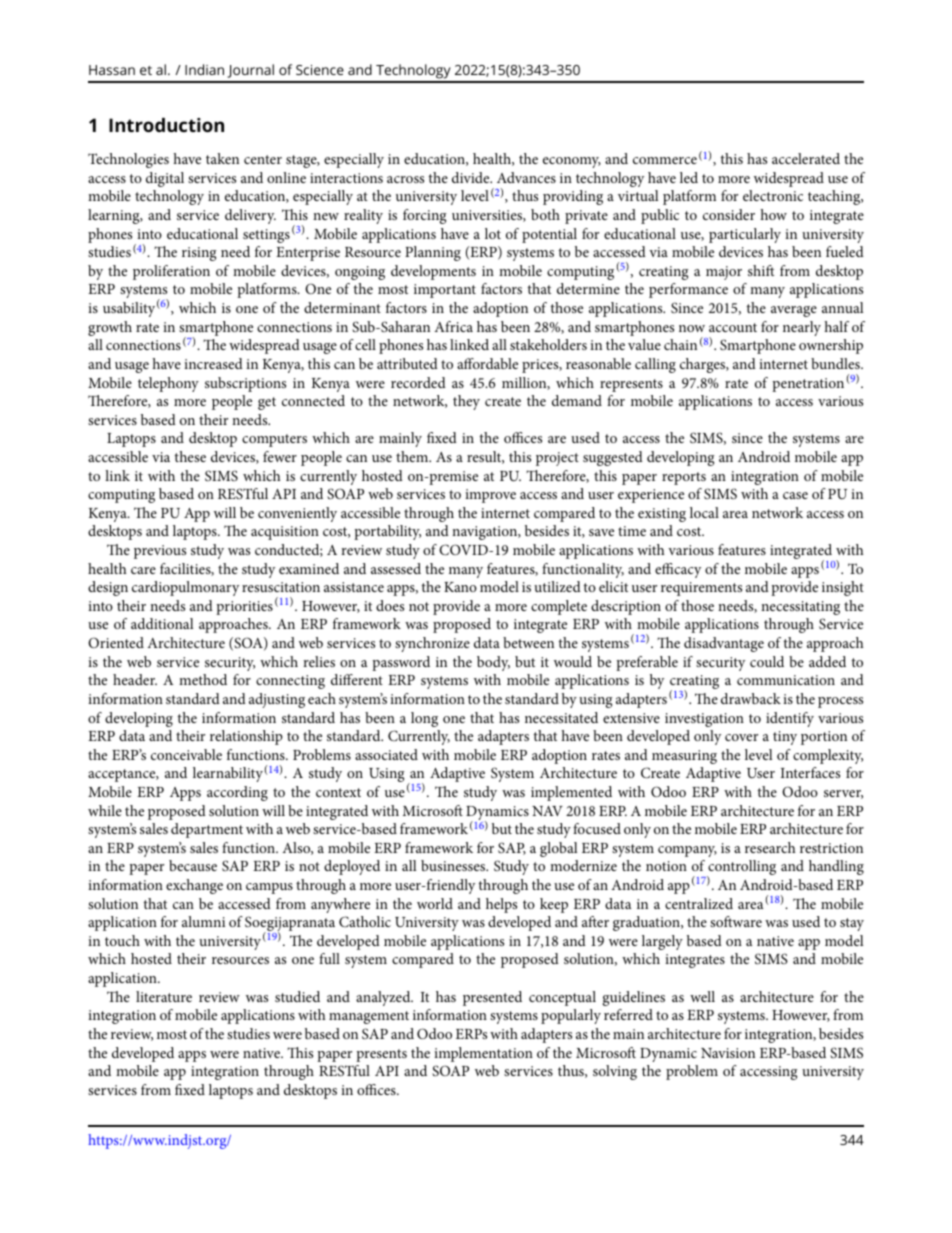 The width and height of the image is (952, 1233). What do you see at coordinates (472, 177) in the image?
I see `divide` at bounding box center [472, 177].
